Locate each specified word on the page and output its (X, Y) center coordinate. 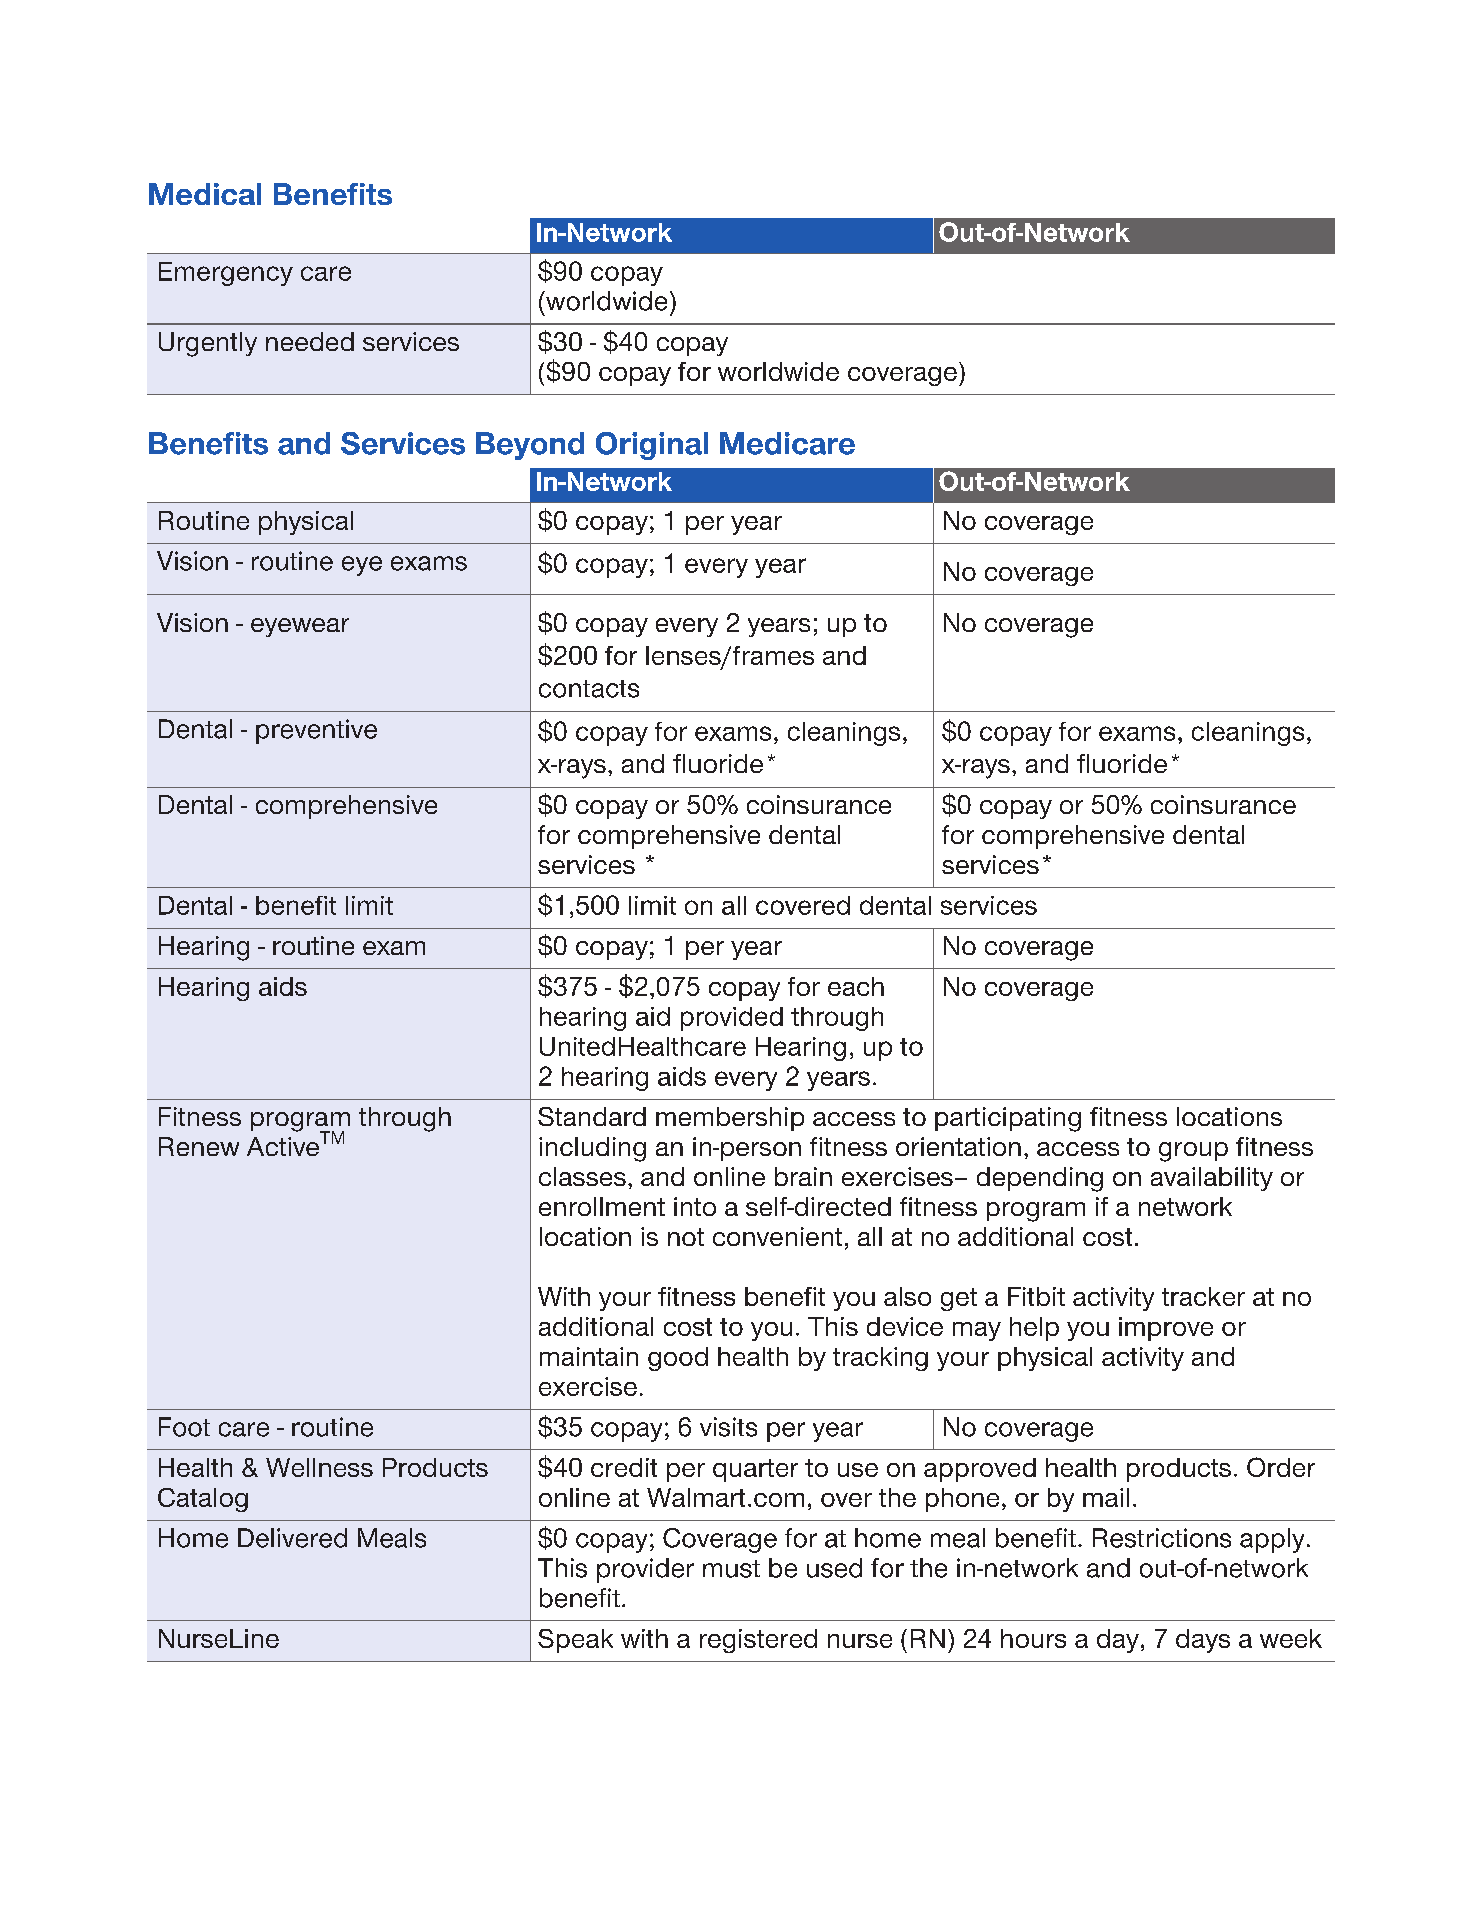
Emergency (226, 274)
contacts (589, 689)
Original (652, 446)
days (1203, 1641)
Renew (199, 1146)
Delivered (292, 1538)
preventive (316, 731)
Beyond (530, 446)
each (856, 986)
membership (730, 1119)
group (1193, 1152)
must (731, 1569)
